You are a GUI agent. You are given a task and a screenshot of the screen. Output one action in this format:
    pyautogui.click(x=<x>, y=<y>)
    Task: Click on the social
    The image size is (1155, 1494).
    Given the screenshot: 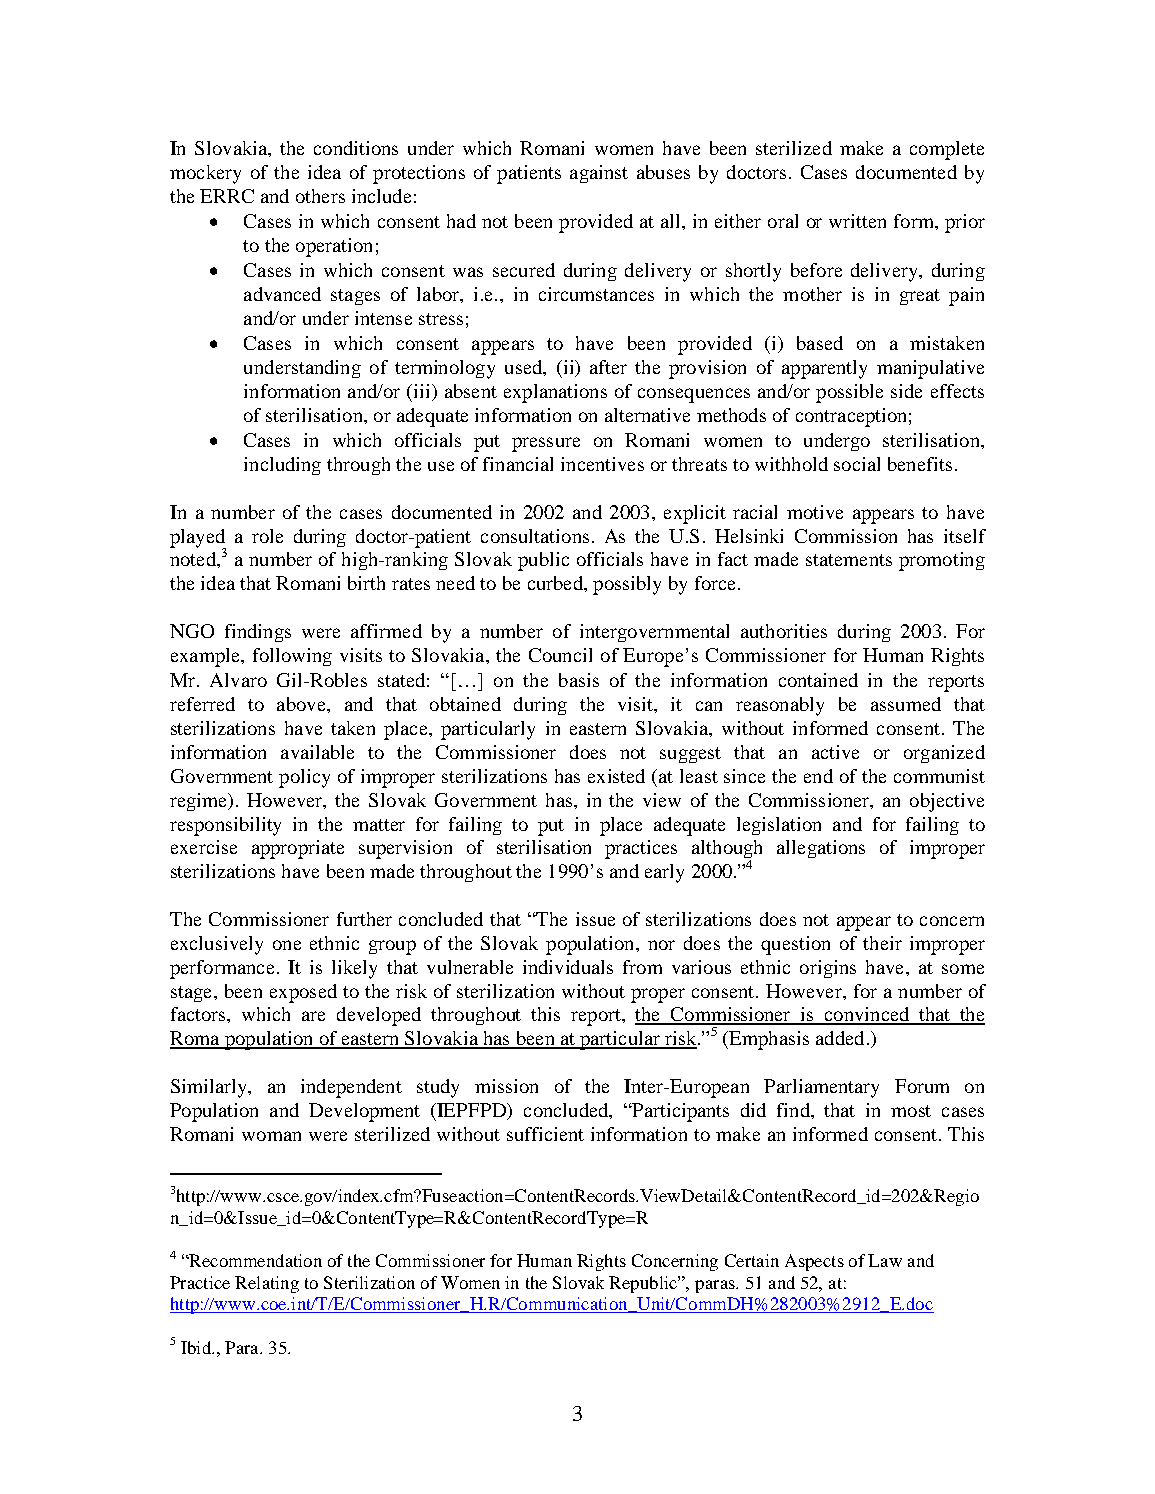 What is the action you would take?
    pyautogui.click(x=857, y=464)
